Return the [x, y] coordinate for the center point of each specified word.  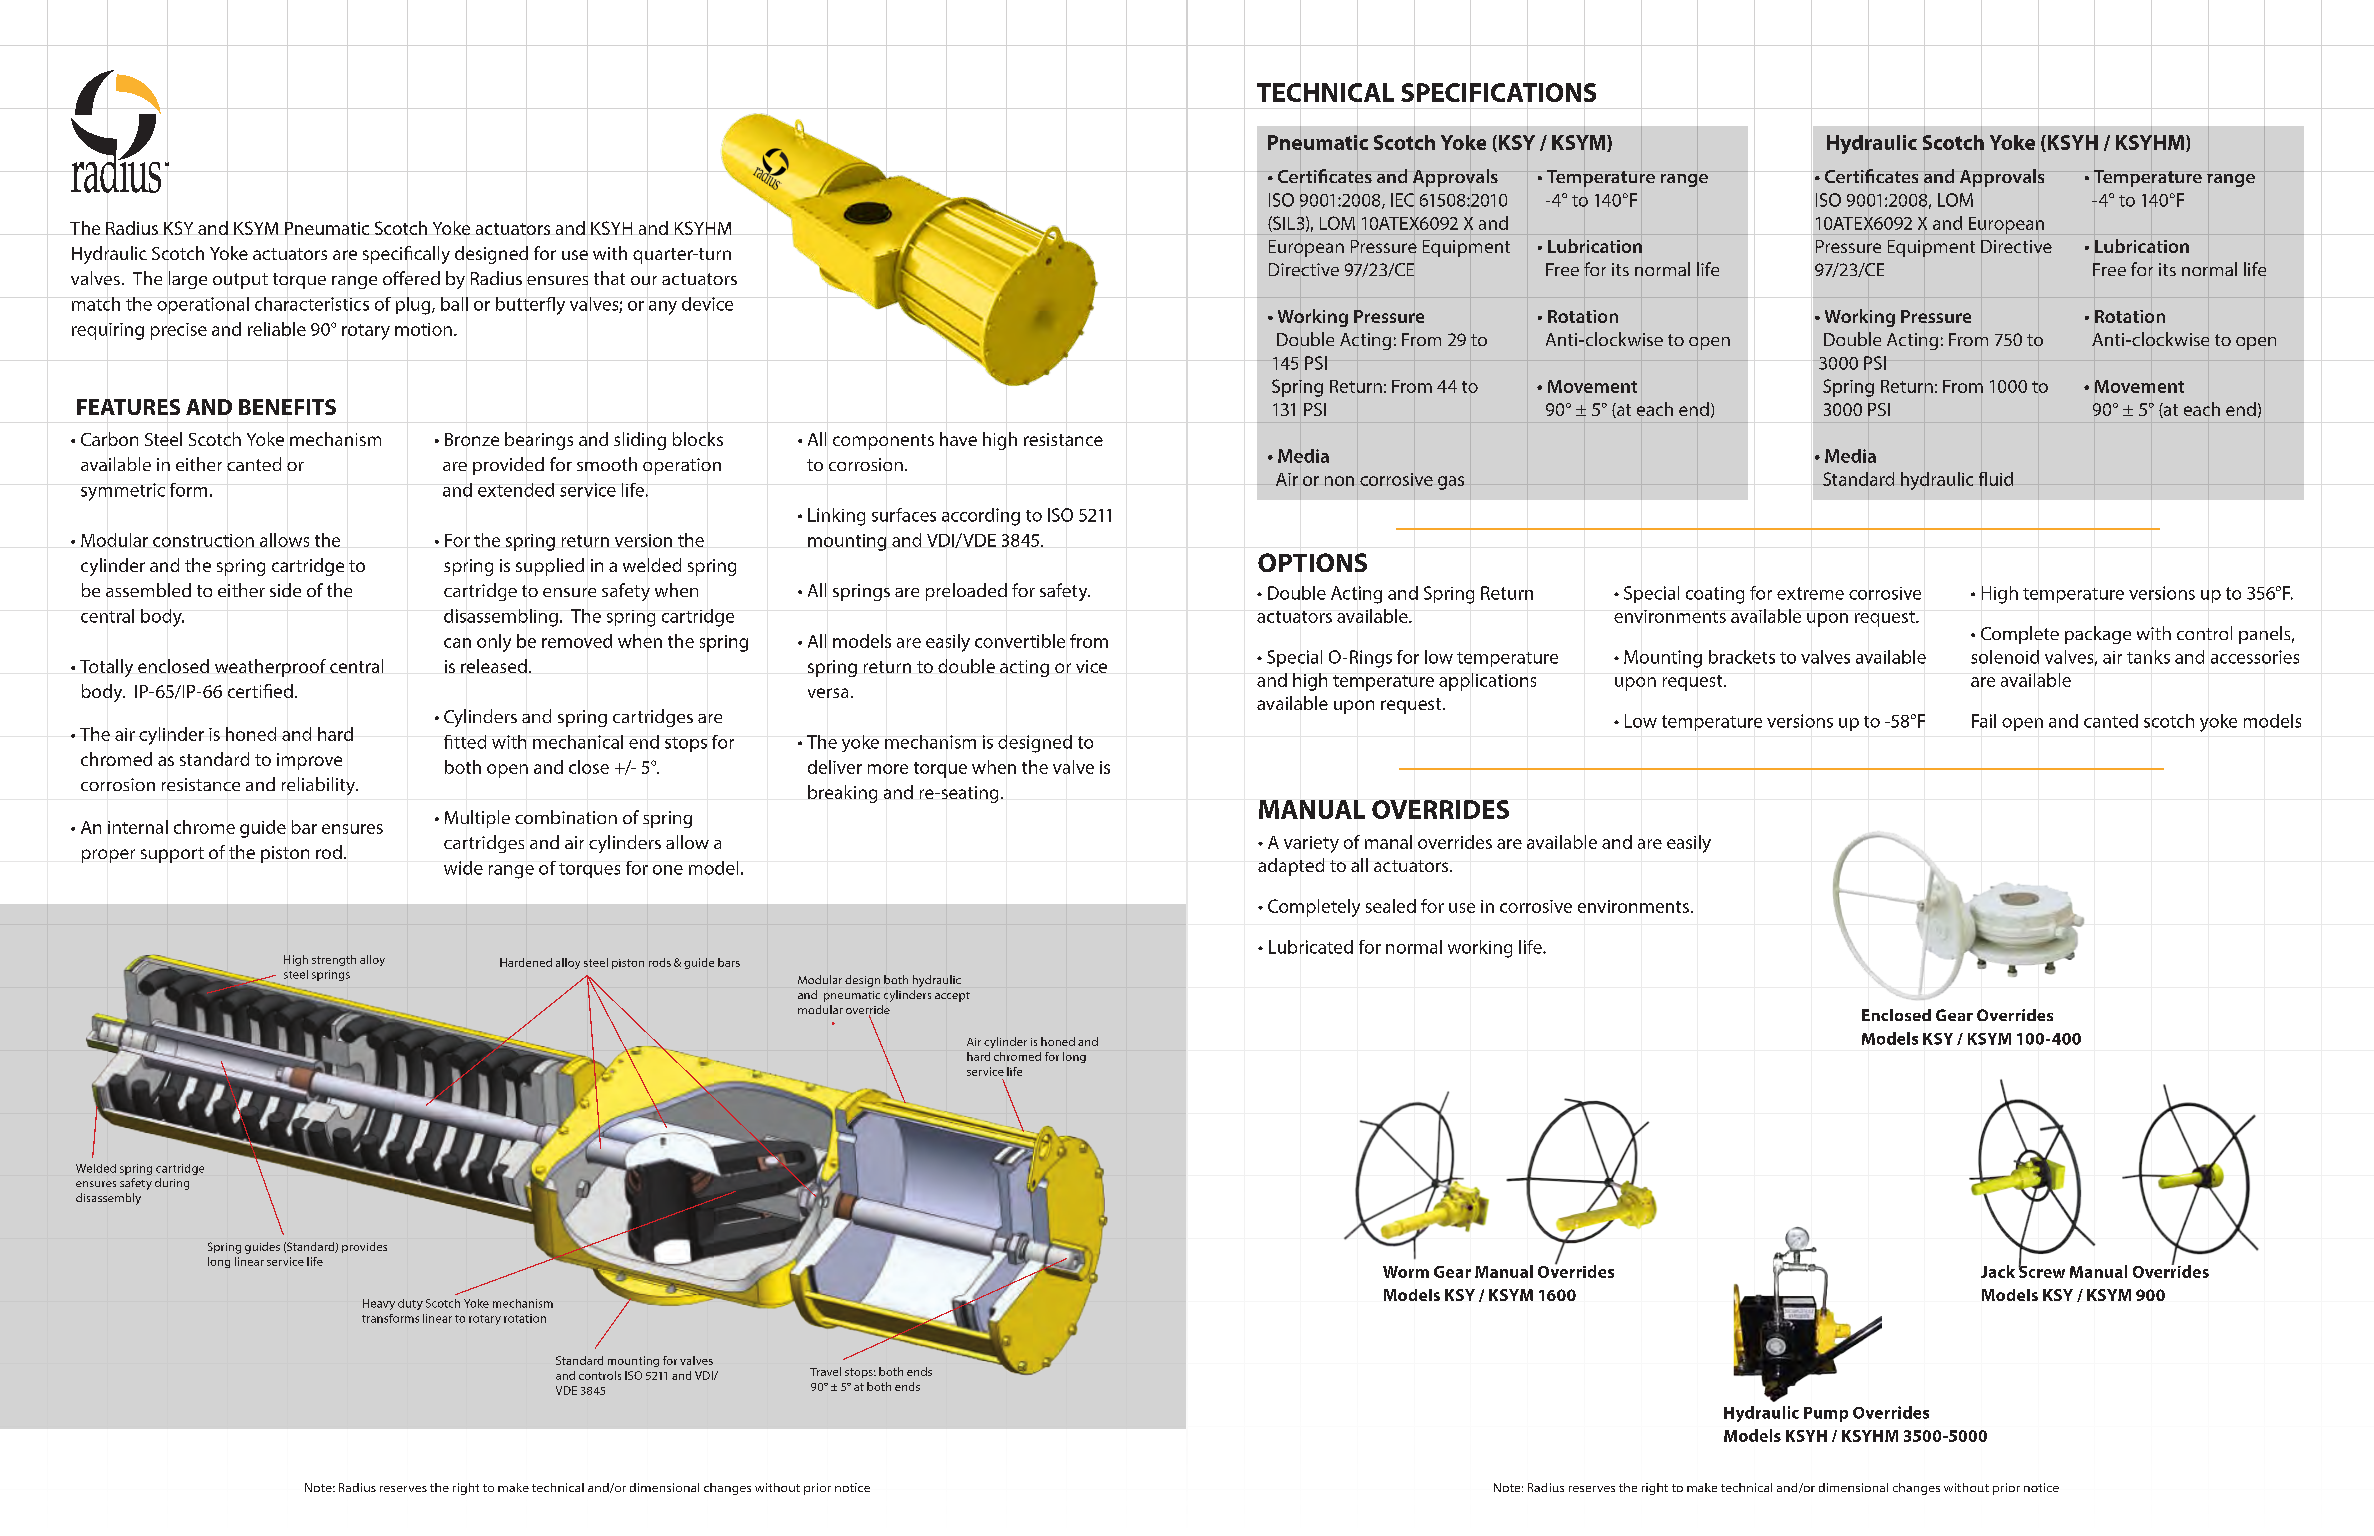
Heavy [379, 1304]
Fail [1984, 721]
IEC [1402, 200]
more [888, 769]
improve [309, 761]
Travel [825, 1371]
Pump [1826, 1414]
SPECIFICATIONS [1498, 92]
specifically [406, 255]
